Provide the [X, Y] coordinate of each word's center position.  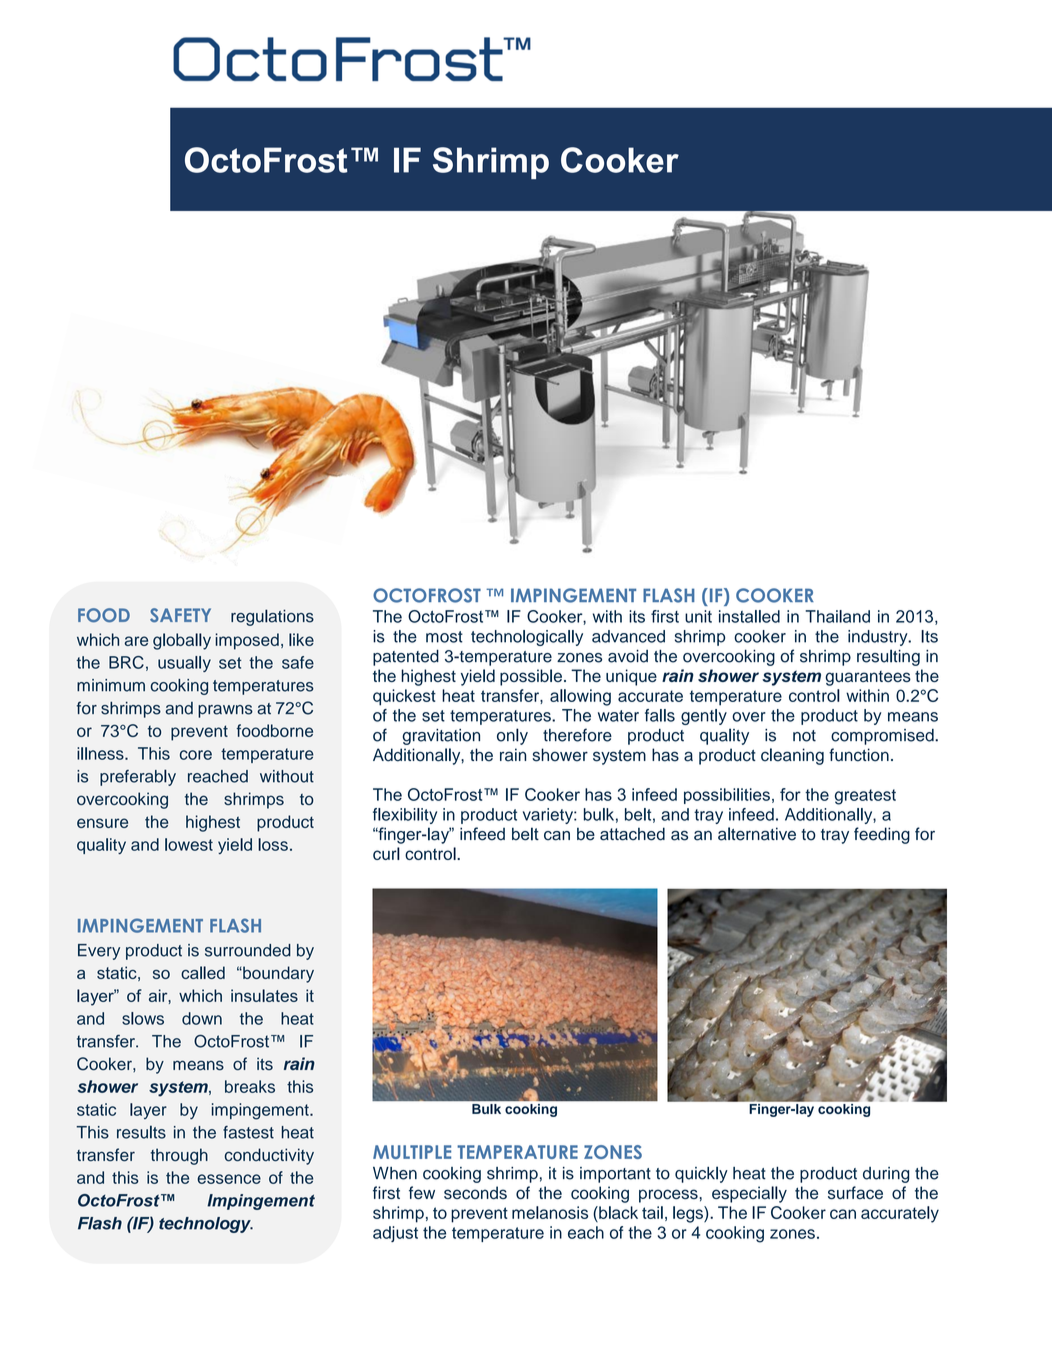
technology [206, 1225]
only [512, 736]
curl [386, 853]
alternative [757, 834]
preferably [138, 777]
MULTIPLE [412, 1152]
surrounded [248, 950]
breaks [250, 1086]
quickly [701, 1174]
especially [749, 1194]
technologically [527, 638]
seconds [475, 1192]
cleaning [792, 756]
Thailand [837, 616]
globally [182, 641]
